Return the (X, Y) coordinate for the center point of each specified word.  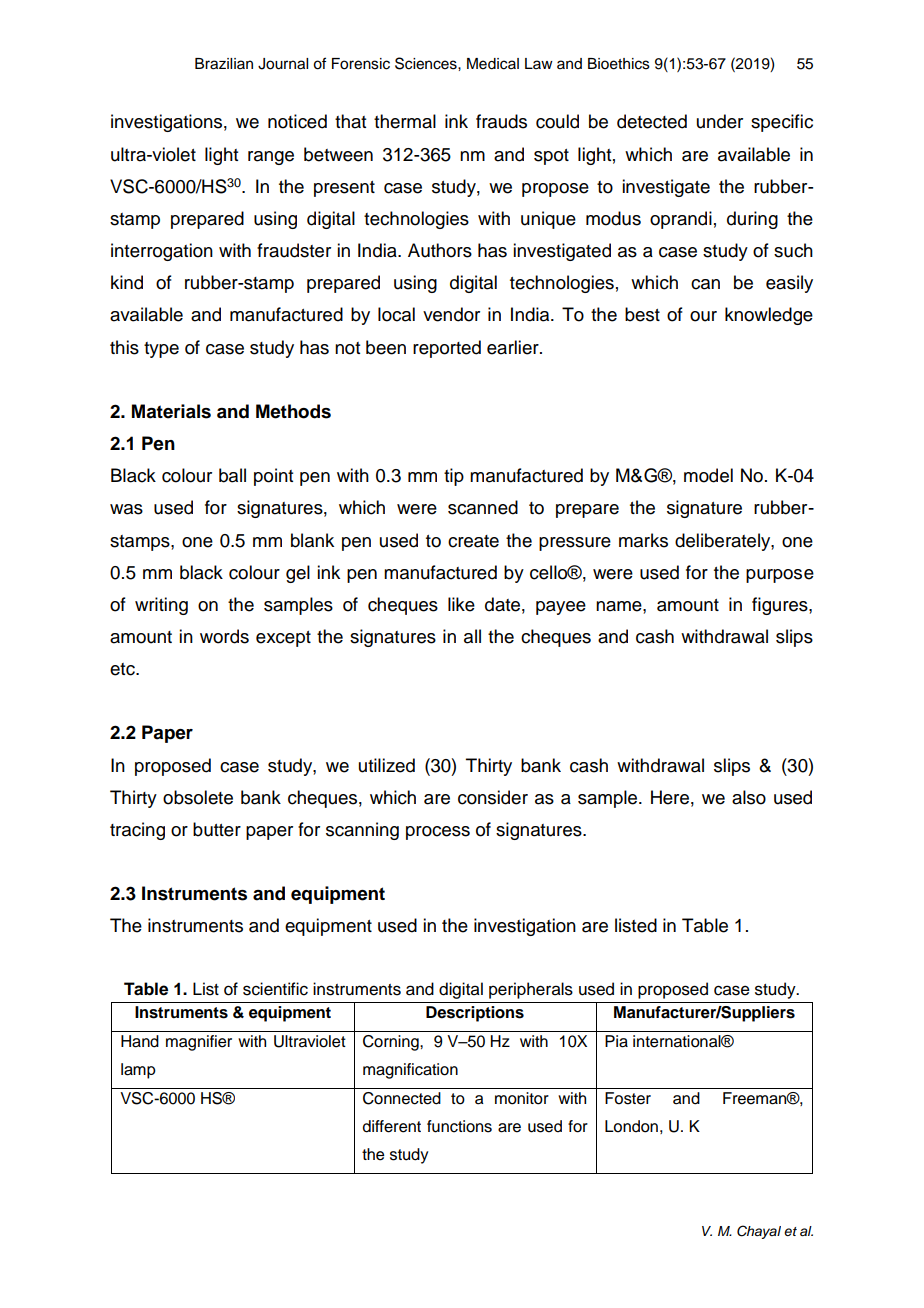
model (708, 475)
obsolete (198, 797)
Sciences (427, 63)
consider (493, 797)
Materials (171, 411)
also (749, 797)
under (720, 121)
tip (454, 477)
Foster (628, 1098)
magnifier (199, 1043)
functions (459, 1126)
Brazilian (224, 64)
